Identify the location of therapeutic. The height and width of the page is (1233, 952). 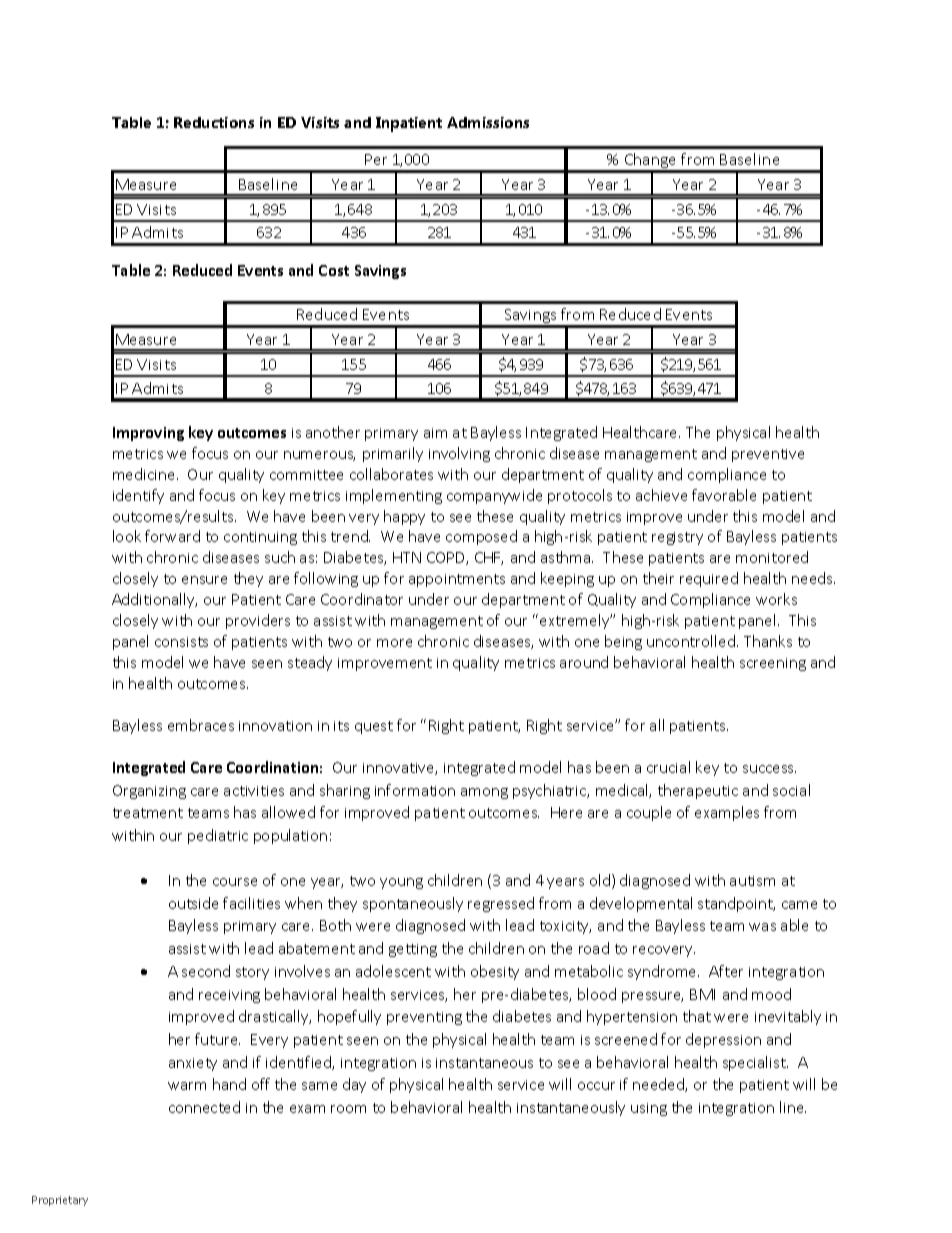
(698, 791).
